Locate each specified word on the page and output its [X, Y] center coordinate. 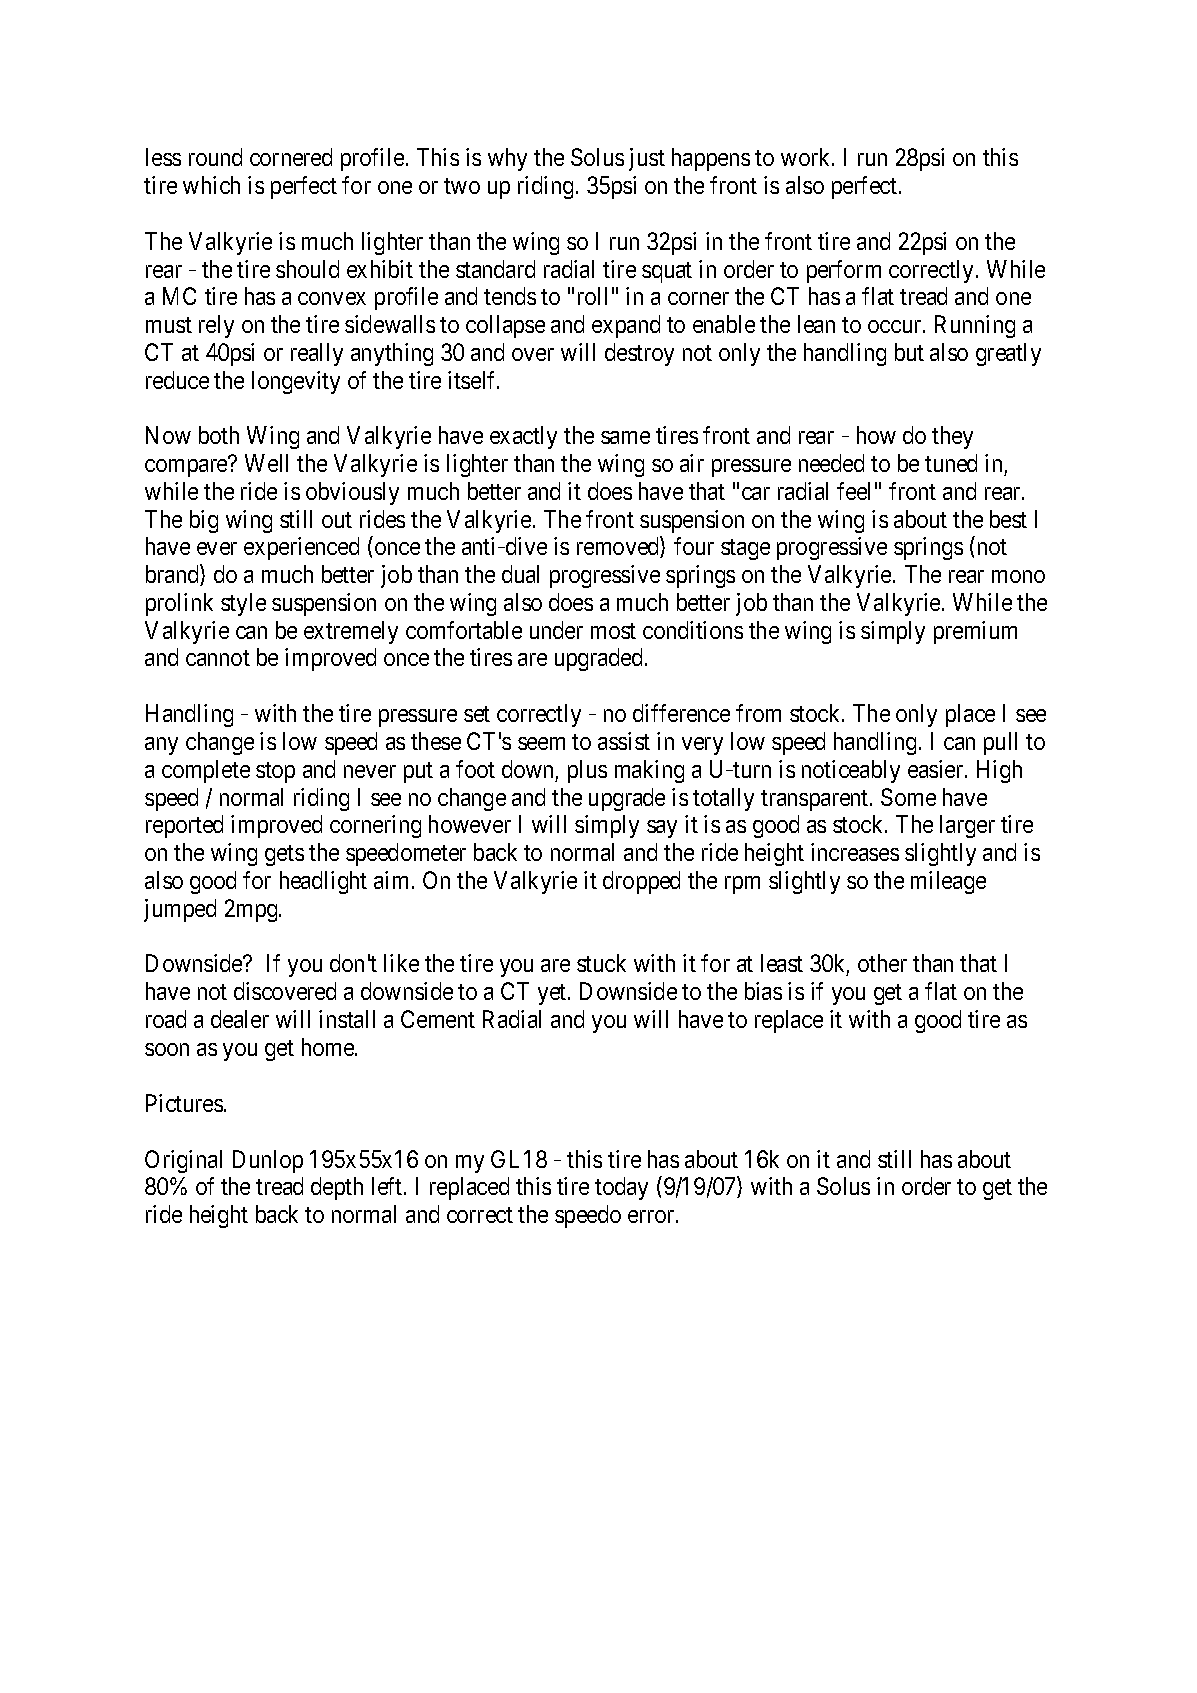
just [647, 159]
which [211, 185]
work [807, 157]
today [621, 1188]
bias [763, 991]
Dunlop [268, 1161]
